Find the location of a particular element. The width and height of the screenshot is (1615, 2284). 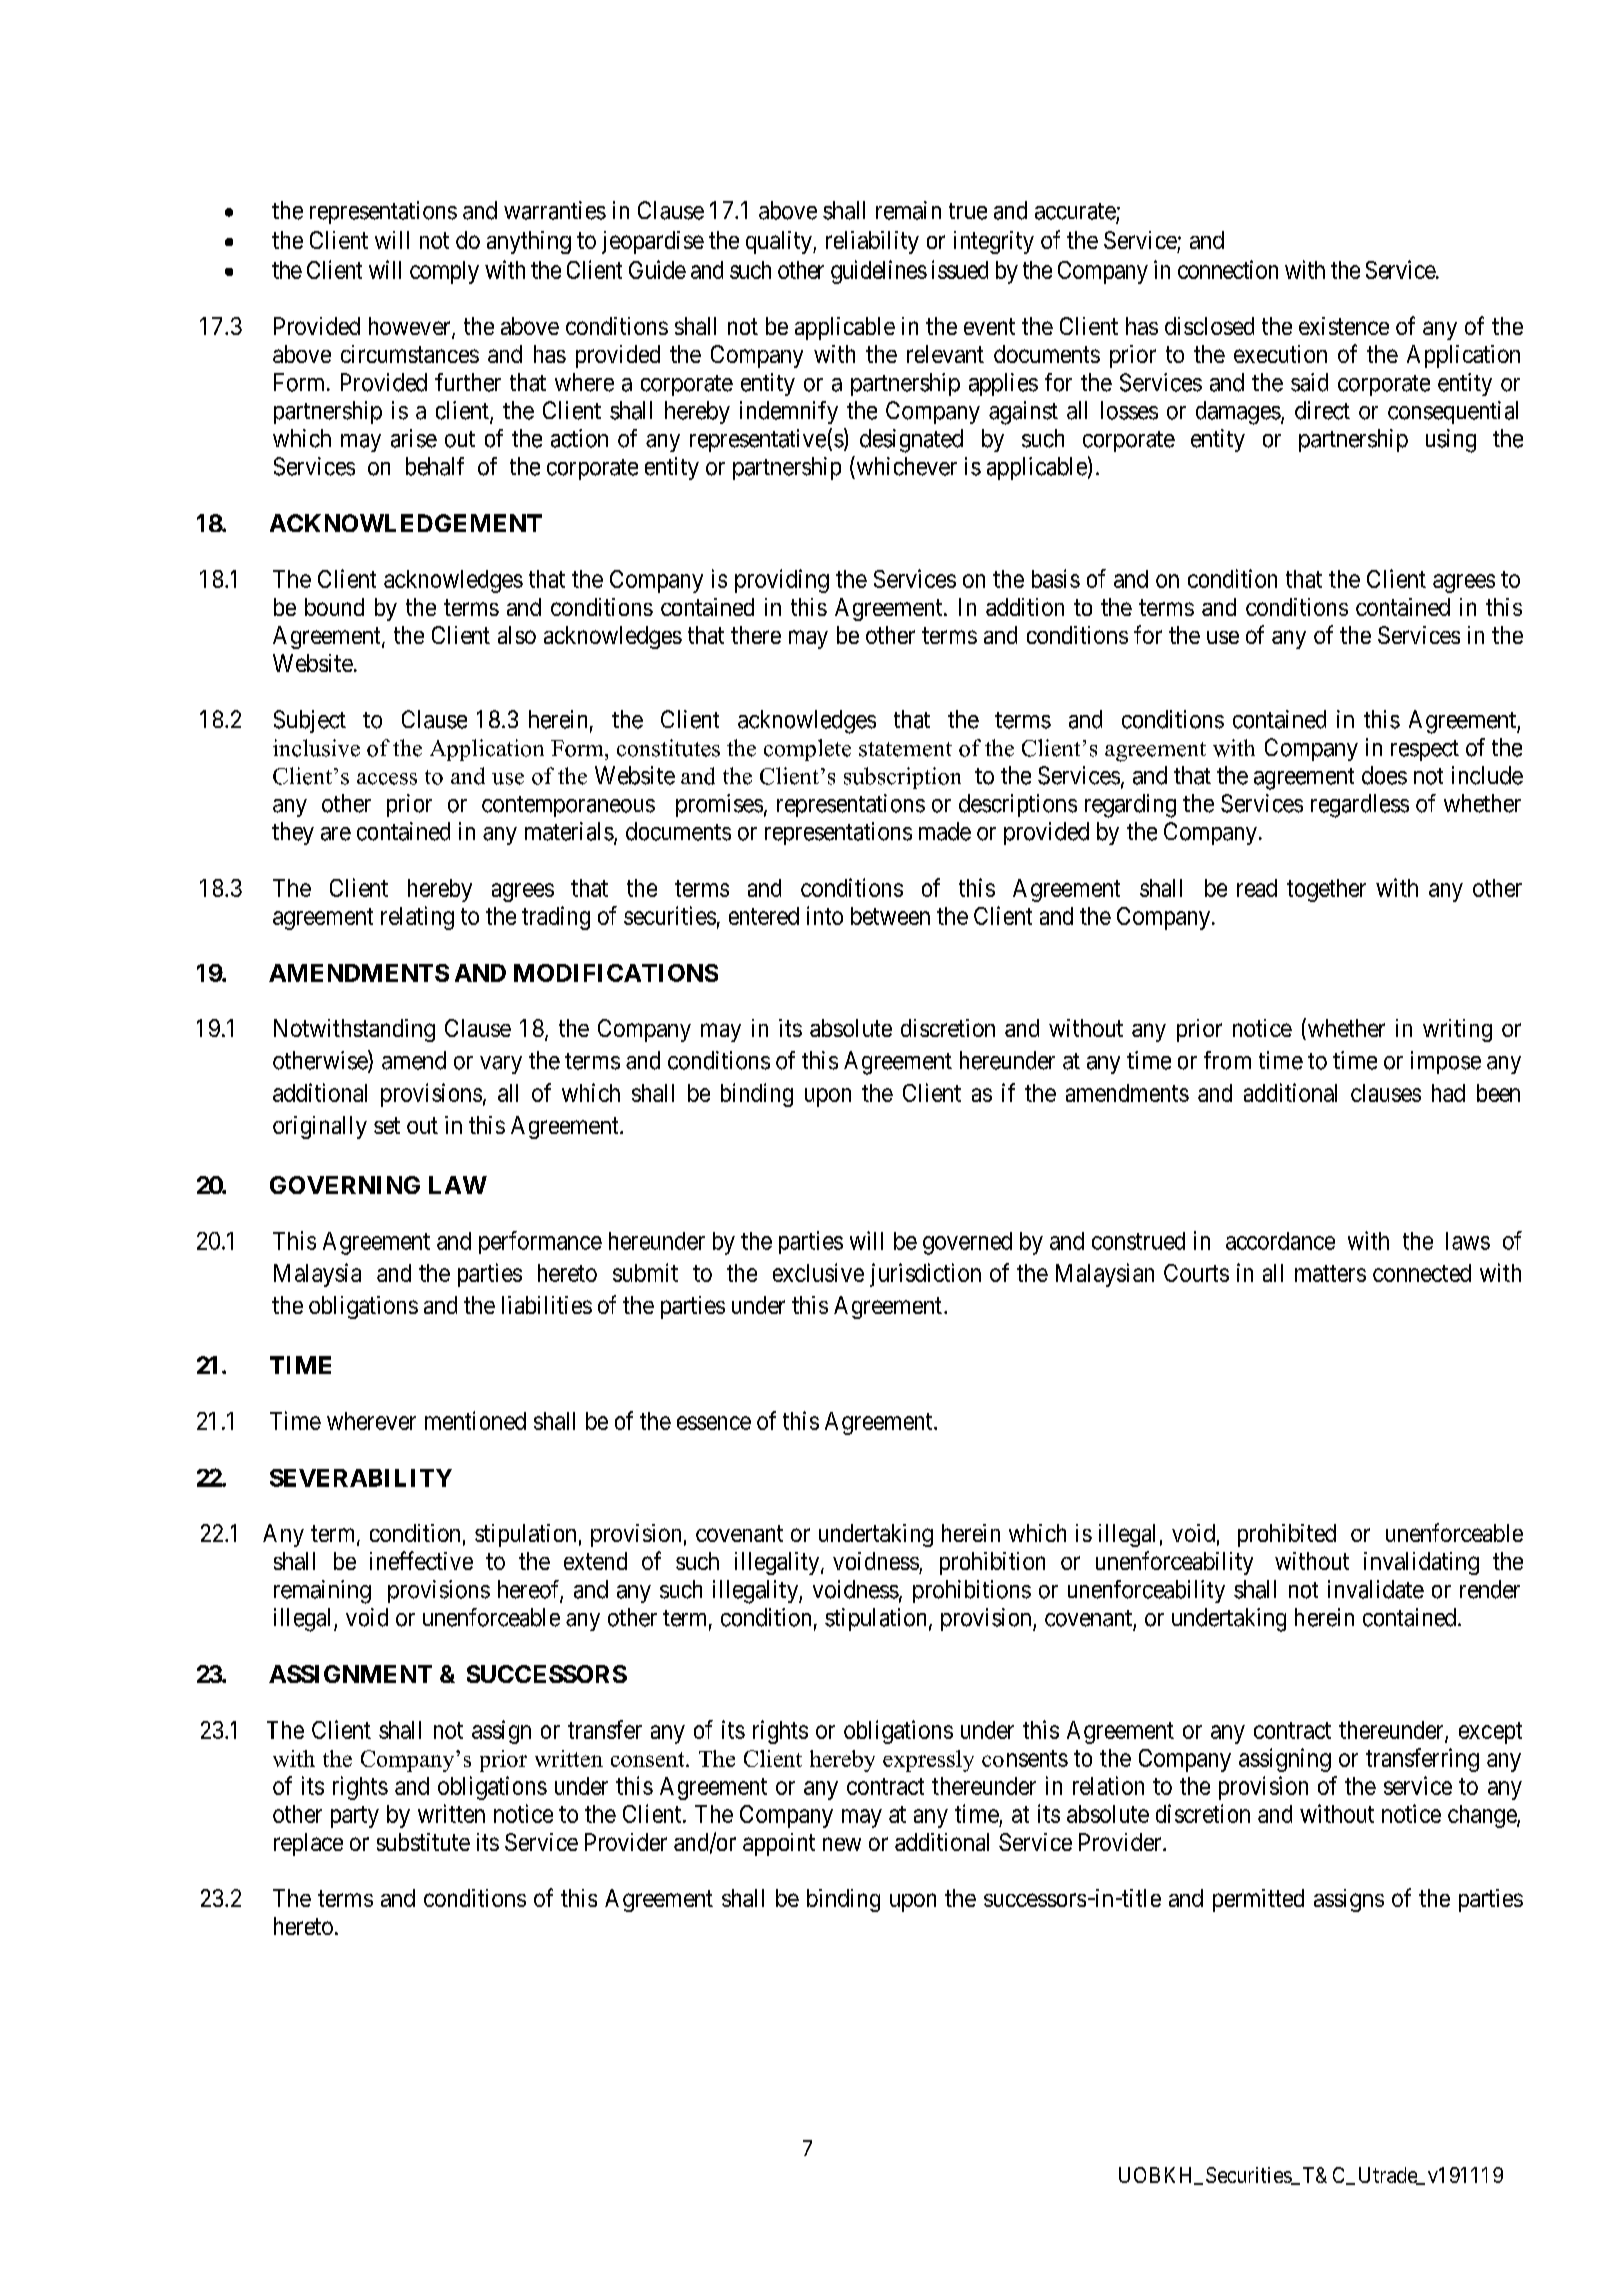

mentioned is located at coordinates (475, 1420).
